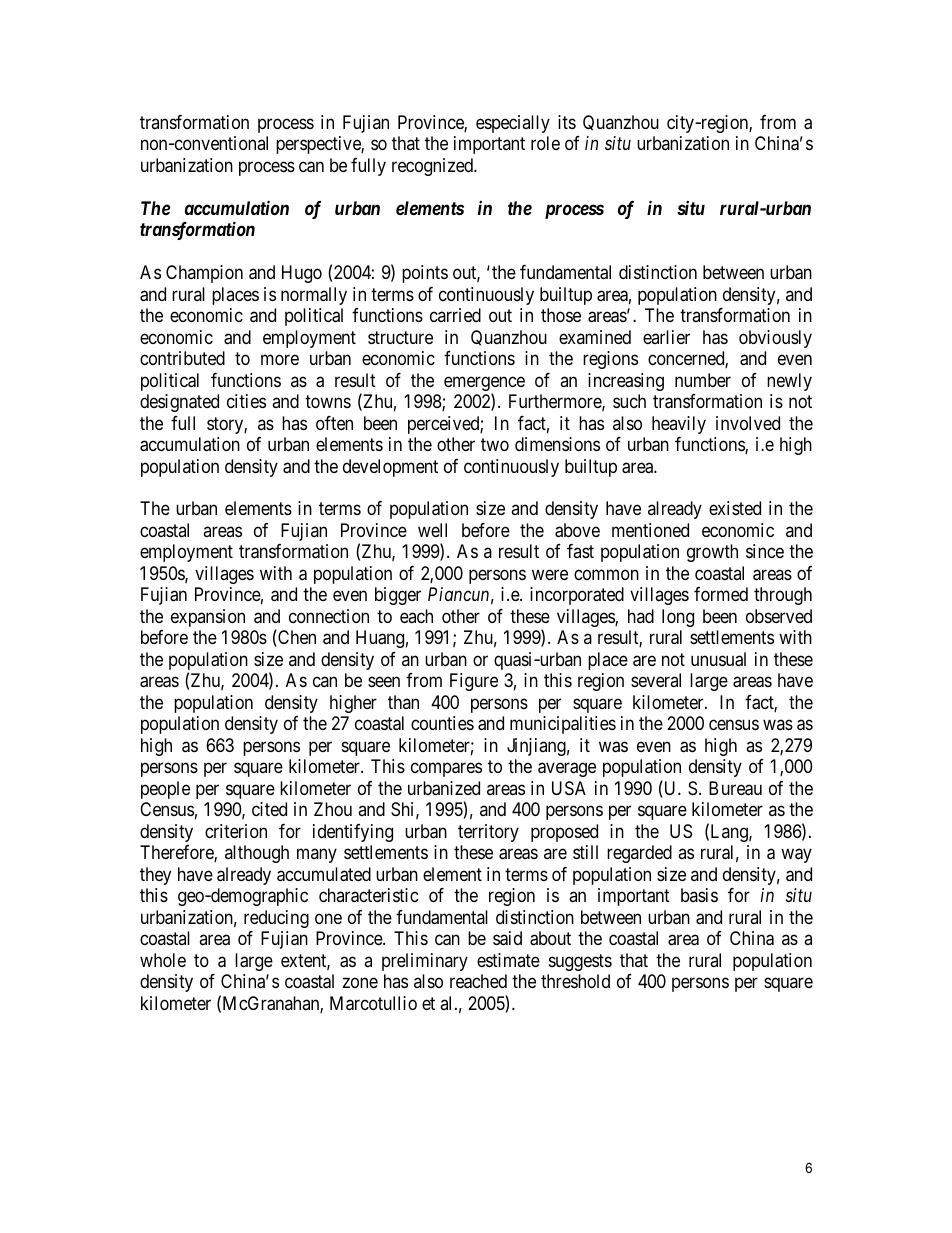 Image resolution: width=952 pixels, height=1233 pixels. Describe the element at coordinates (703, 380) in the document. I see `number` at that location.
